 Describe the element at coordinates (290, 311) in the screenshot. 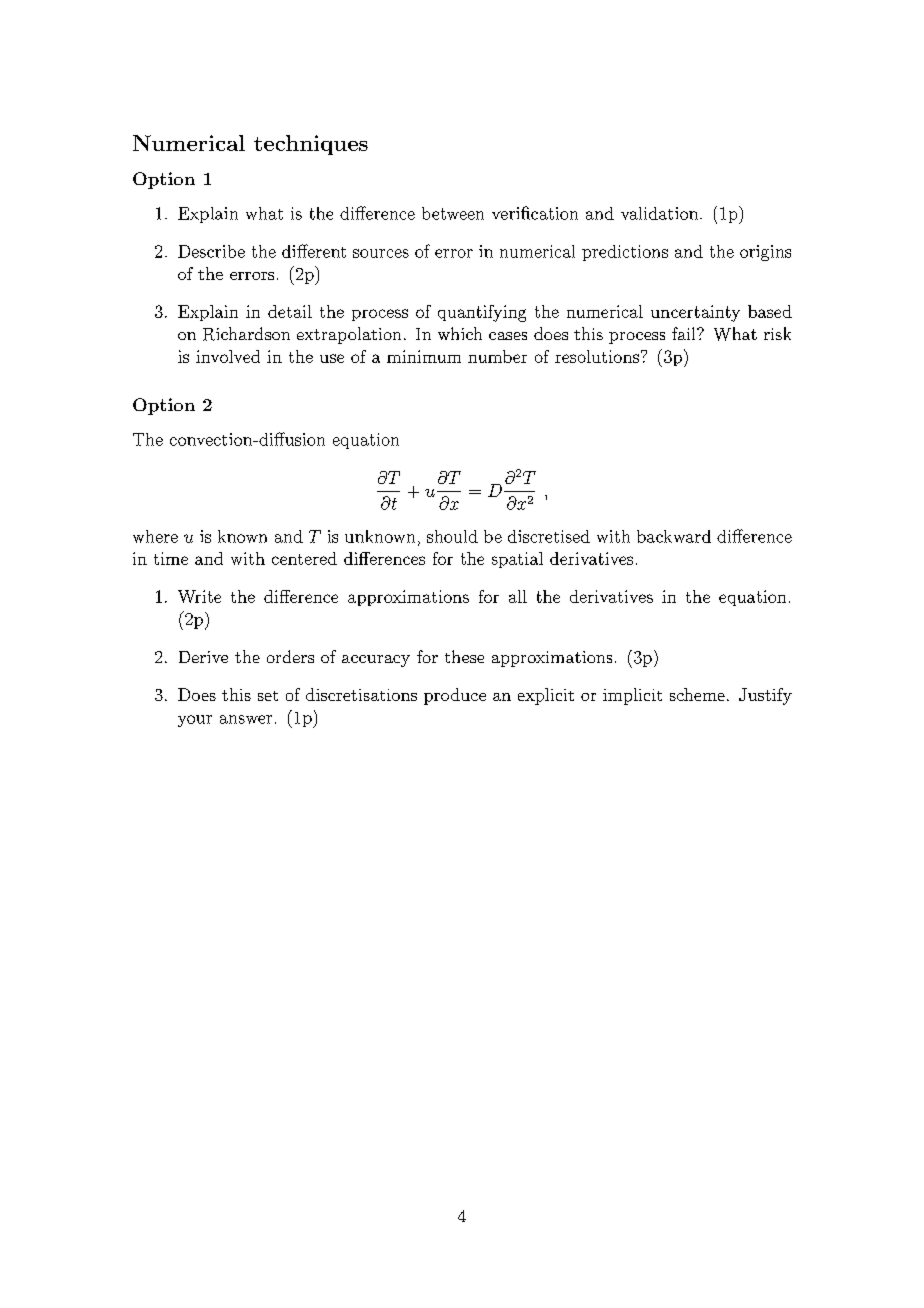

I see `detail` at that location.
